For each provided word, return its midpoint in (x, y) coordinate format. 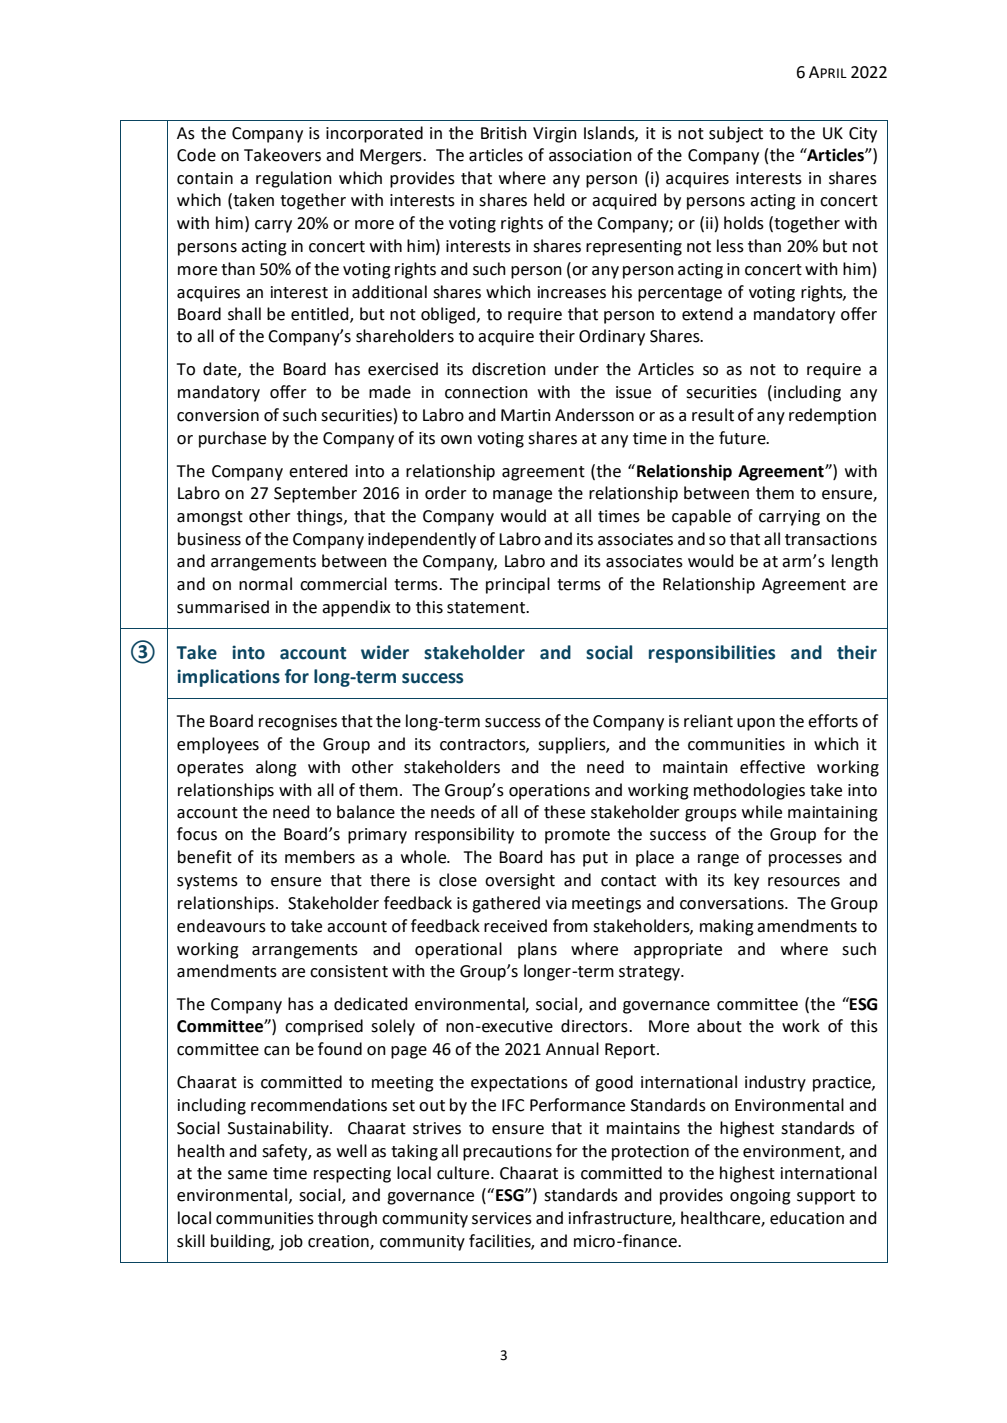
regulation (294, 179)
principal (518, 585)
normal (265, 584)
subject (736, 134)
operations (549, 792)
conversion (218, 415)
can (277, 1051)
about (719, 1026)
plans (537, 950)
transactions (831, 539)
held (549, 200)
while (762, 812)
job (291, 1242)
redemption (832, 416)
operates (210, 769)
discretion (509, 369)
